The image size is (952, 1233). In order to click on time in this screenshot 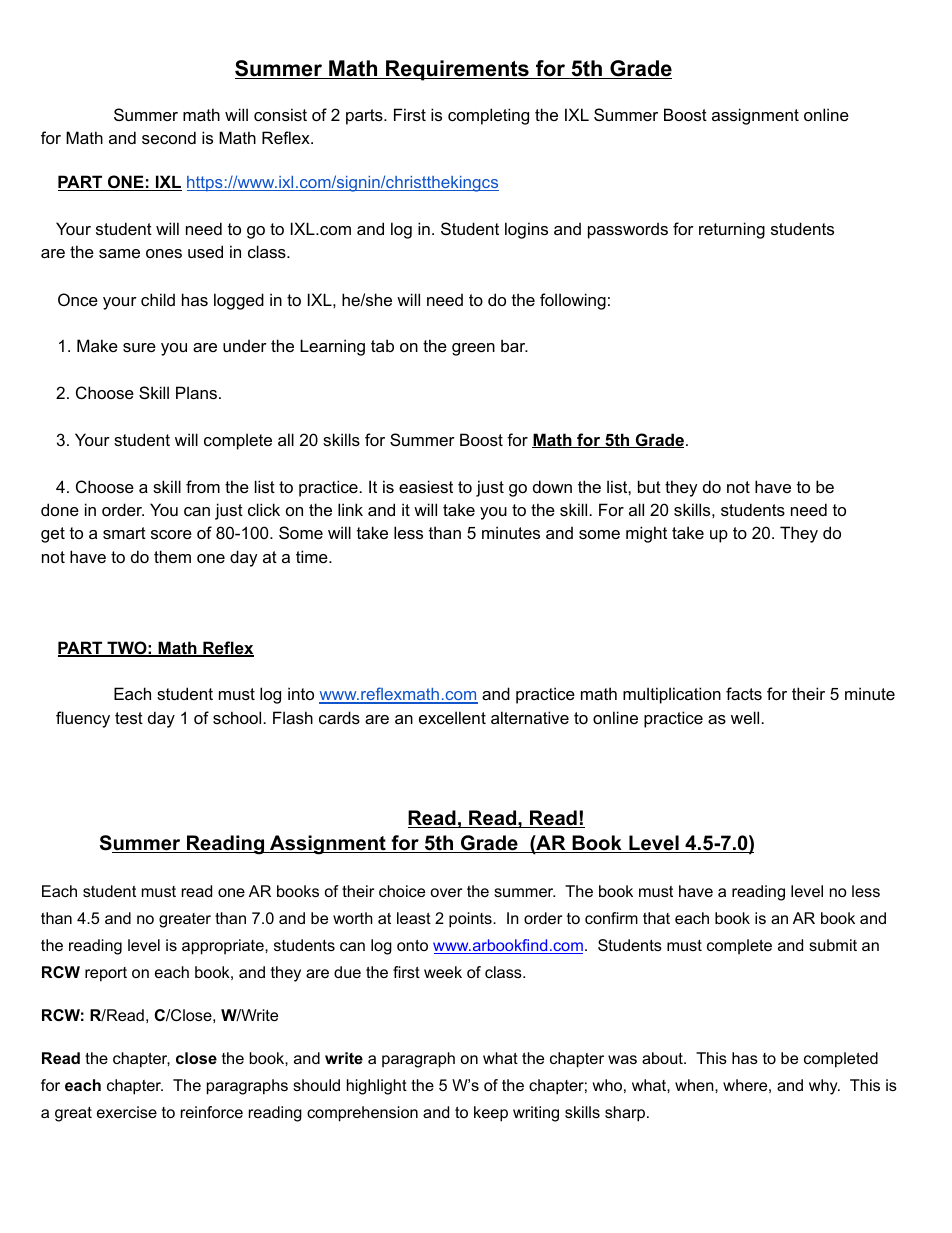, I will do `click(313, 556)`.
